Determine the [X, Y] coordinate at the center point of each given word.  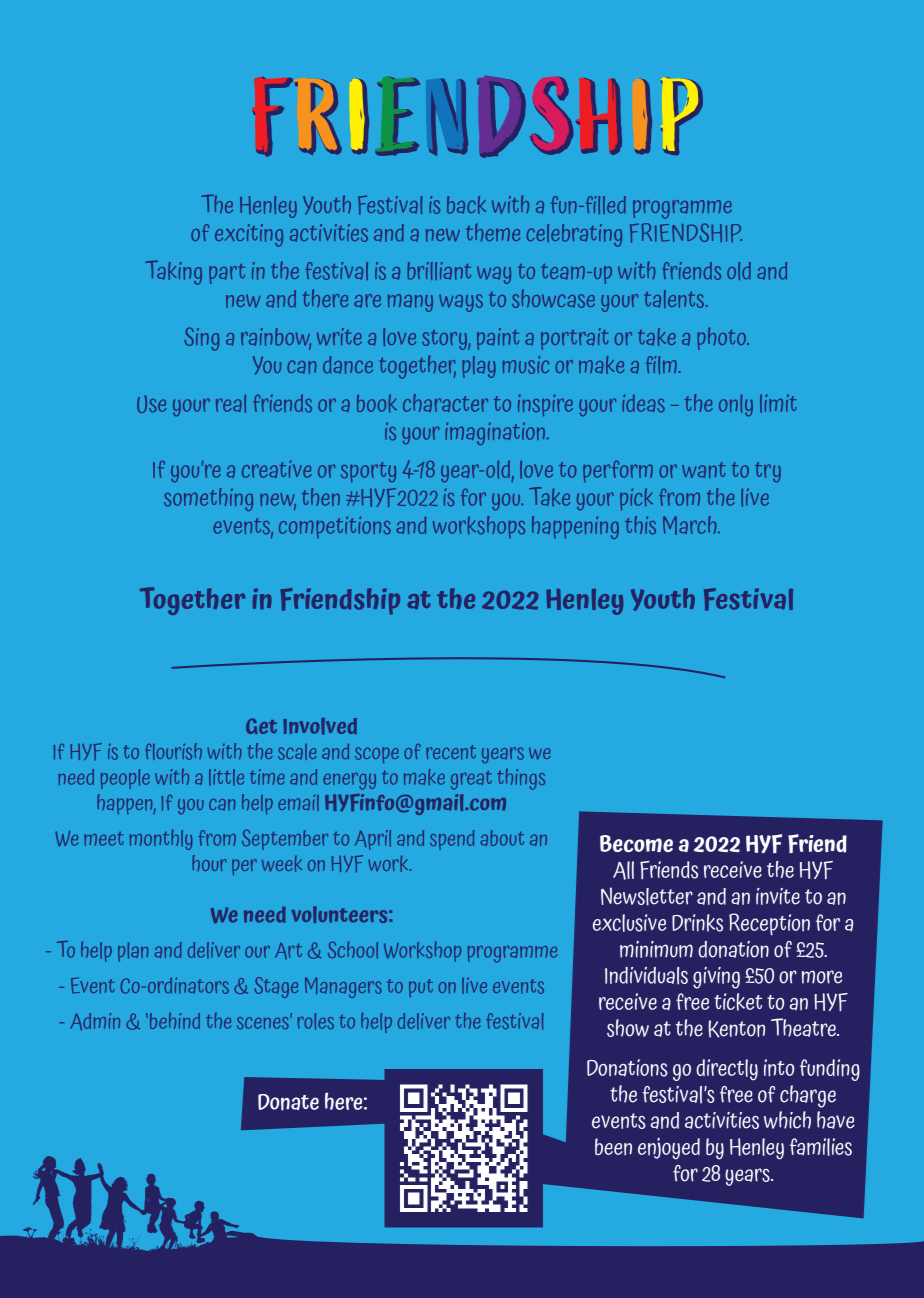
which [787, 1120]
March [691, 525]
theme [493, 232]
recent [451, 752]
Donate [288, 1102]
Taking [173, 272]
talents [674, 299]
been [613, 1147]
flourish [173, 751]
